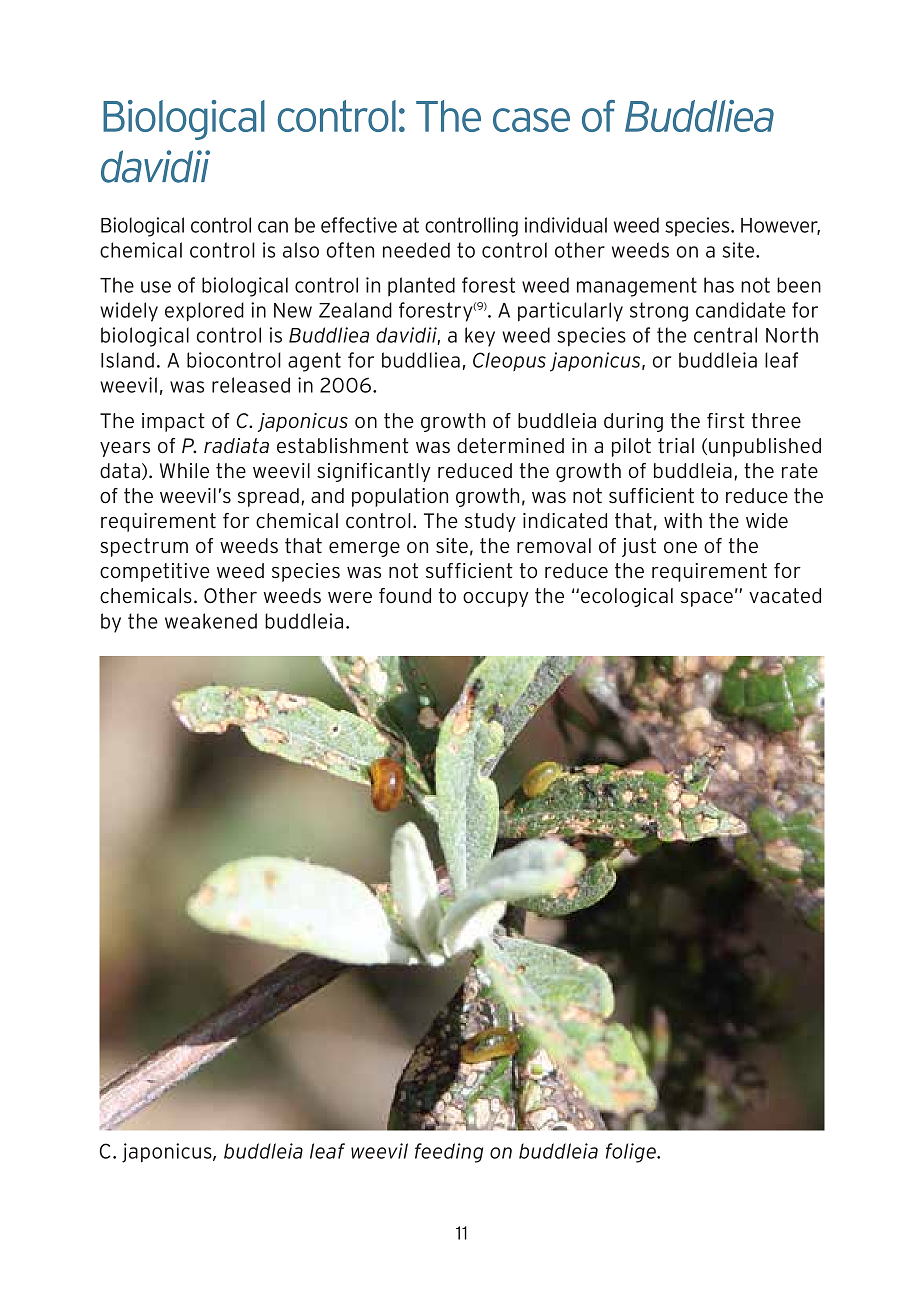  What do you see at coordinates (707, 599) in the document?
I see `space` at bounding box center [707, 599].
